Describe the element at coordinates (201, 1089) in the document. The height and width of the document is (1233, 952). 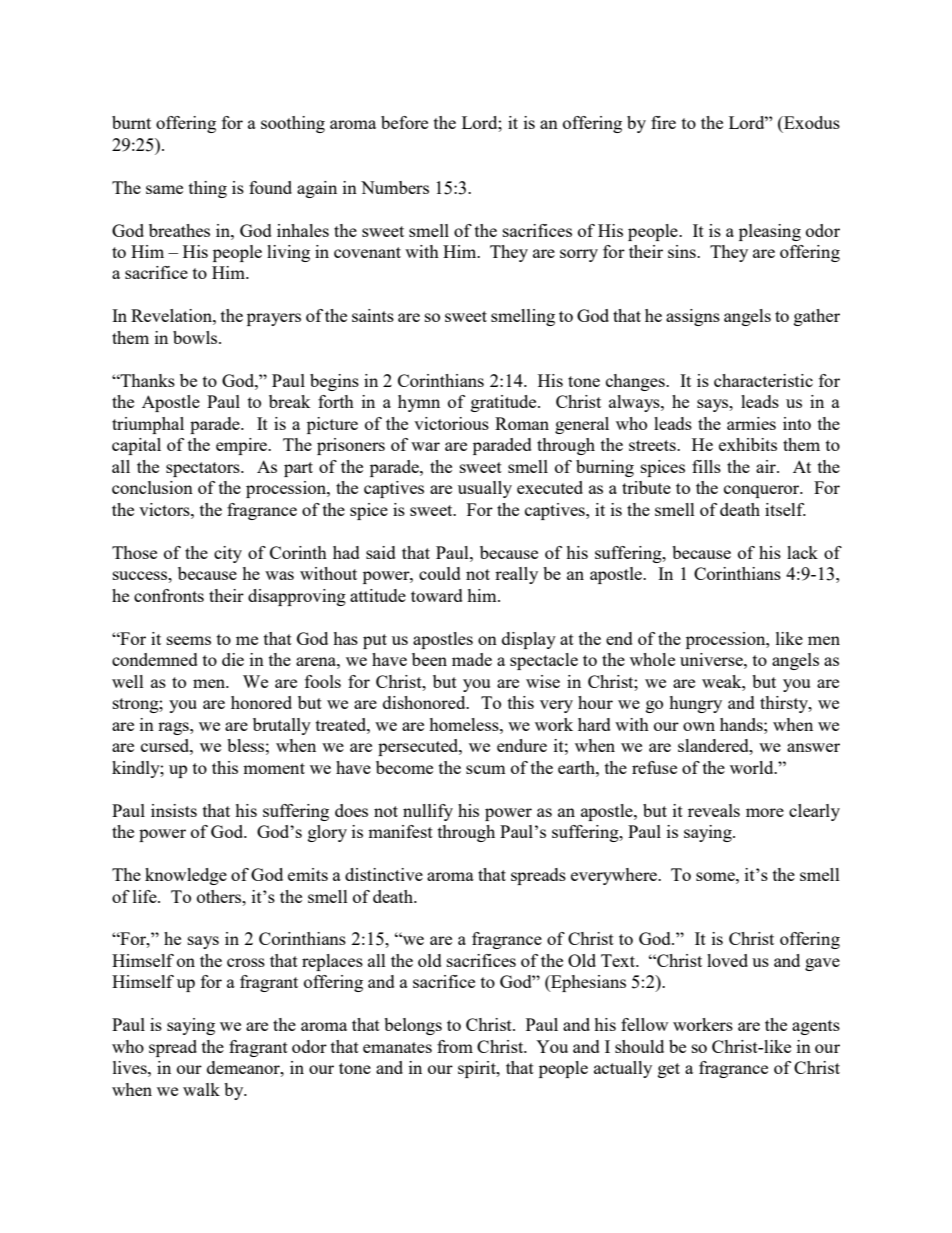
I see `walk` at that location.
